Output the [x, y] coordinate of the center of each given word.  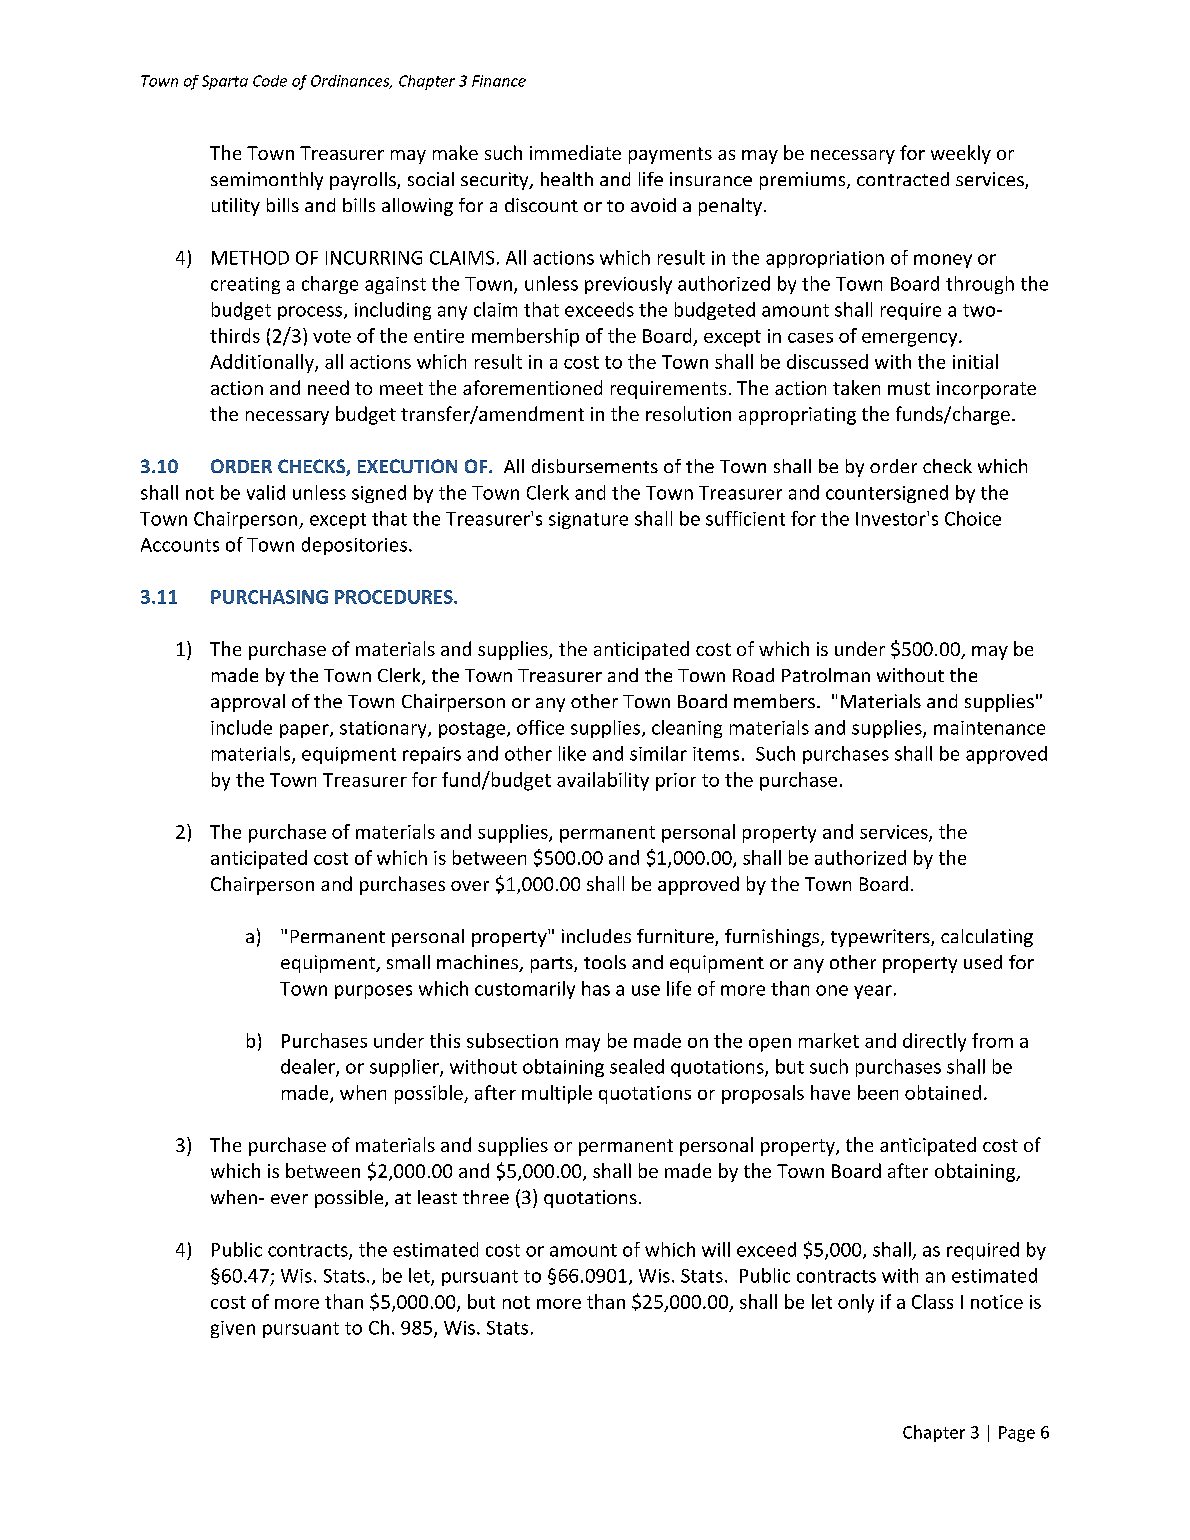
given [233, 1329]
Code [270, 81]
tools [605, 962]
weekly [961, 154]
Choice [973, 518]
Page [1017, 1434]
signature [588, 520]
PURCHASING [269, 597]
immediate [575, 152]
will [716, 1249]
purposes [373, 992]
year [873, 992]
